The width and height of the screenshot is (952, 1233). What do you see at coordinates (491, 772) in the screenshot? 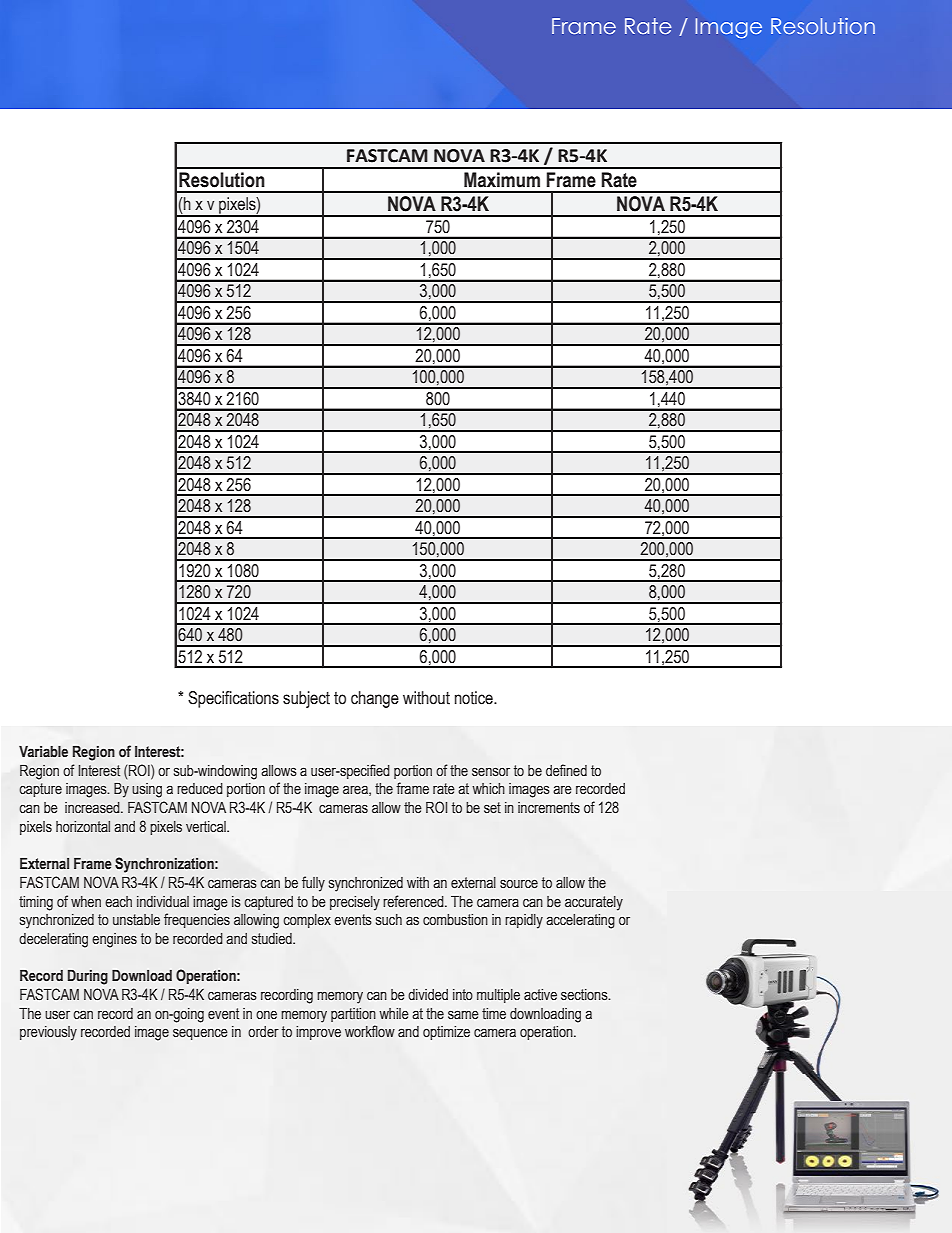
I see `sensor` at bounding box center [491, 772].
